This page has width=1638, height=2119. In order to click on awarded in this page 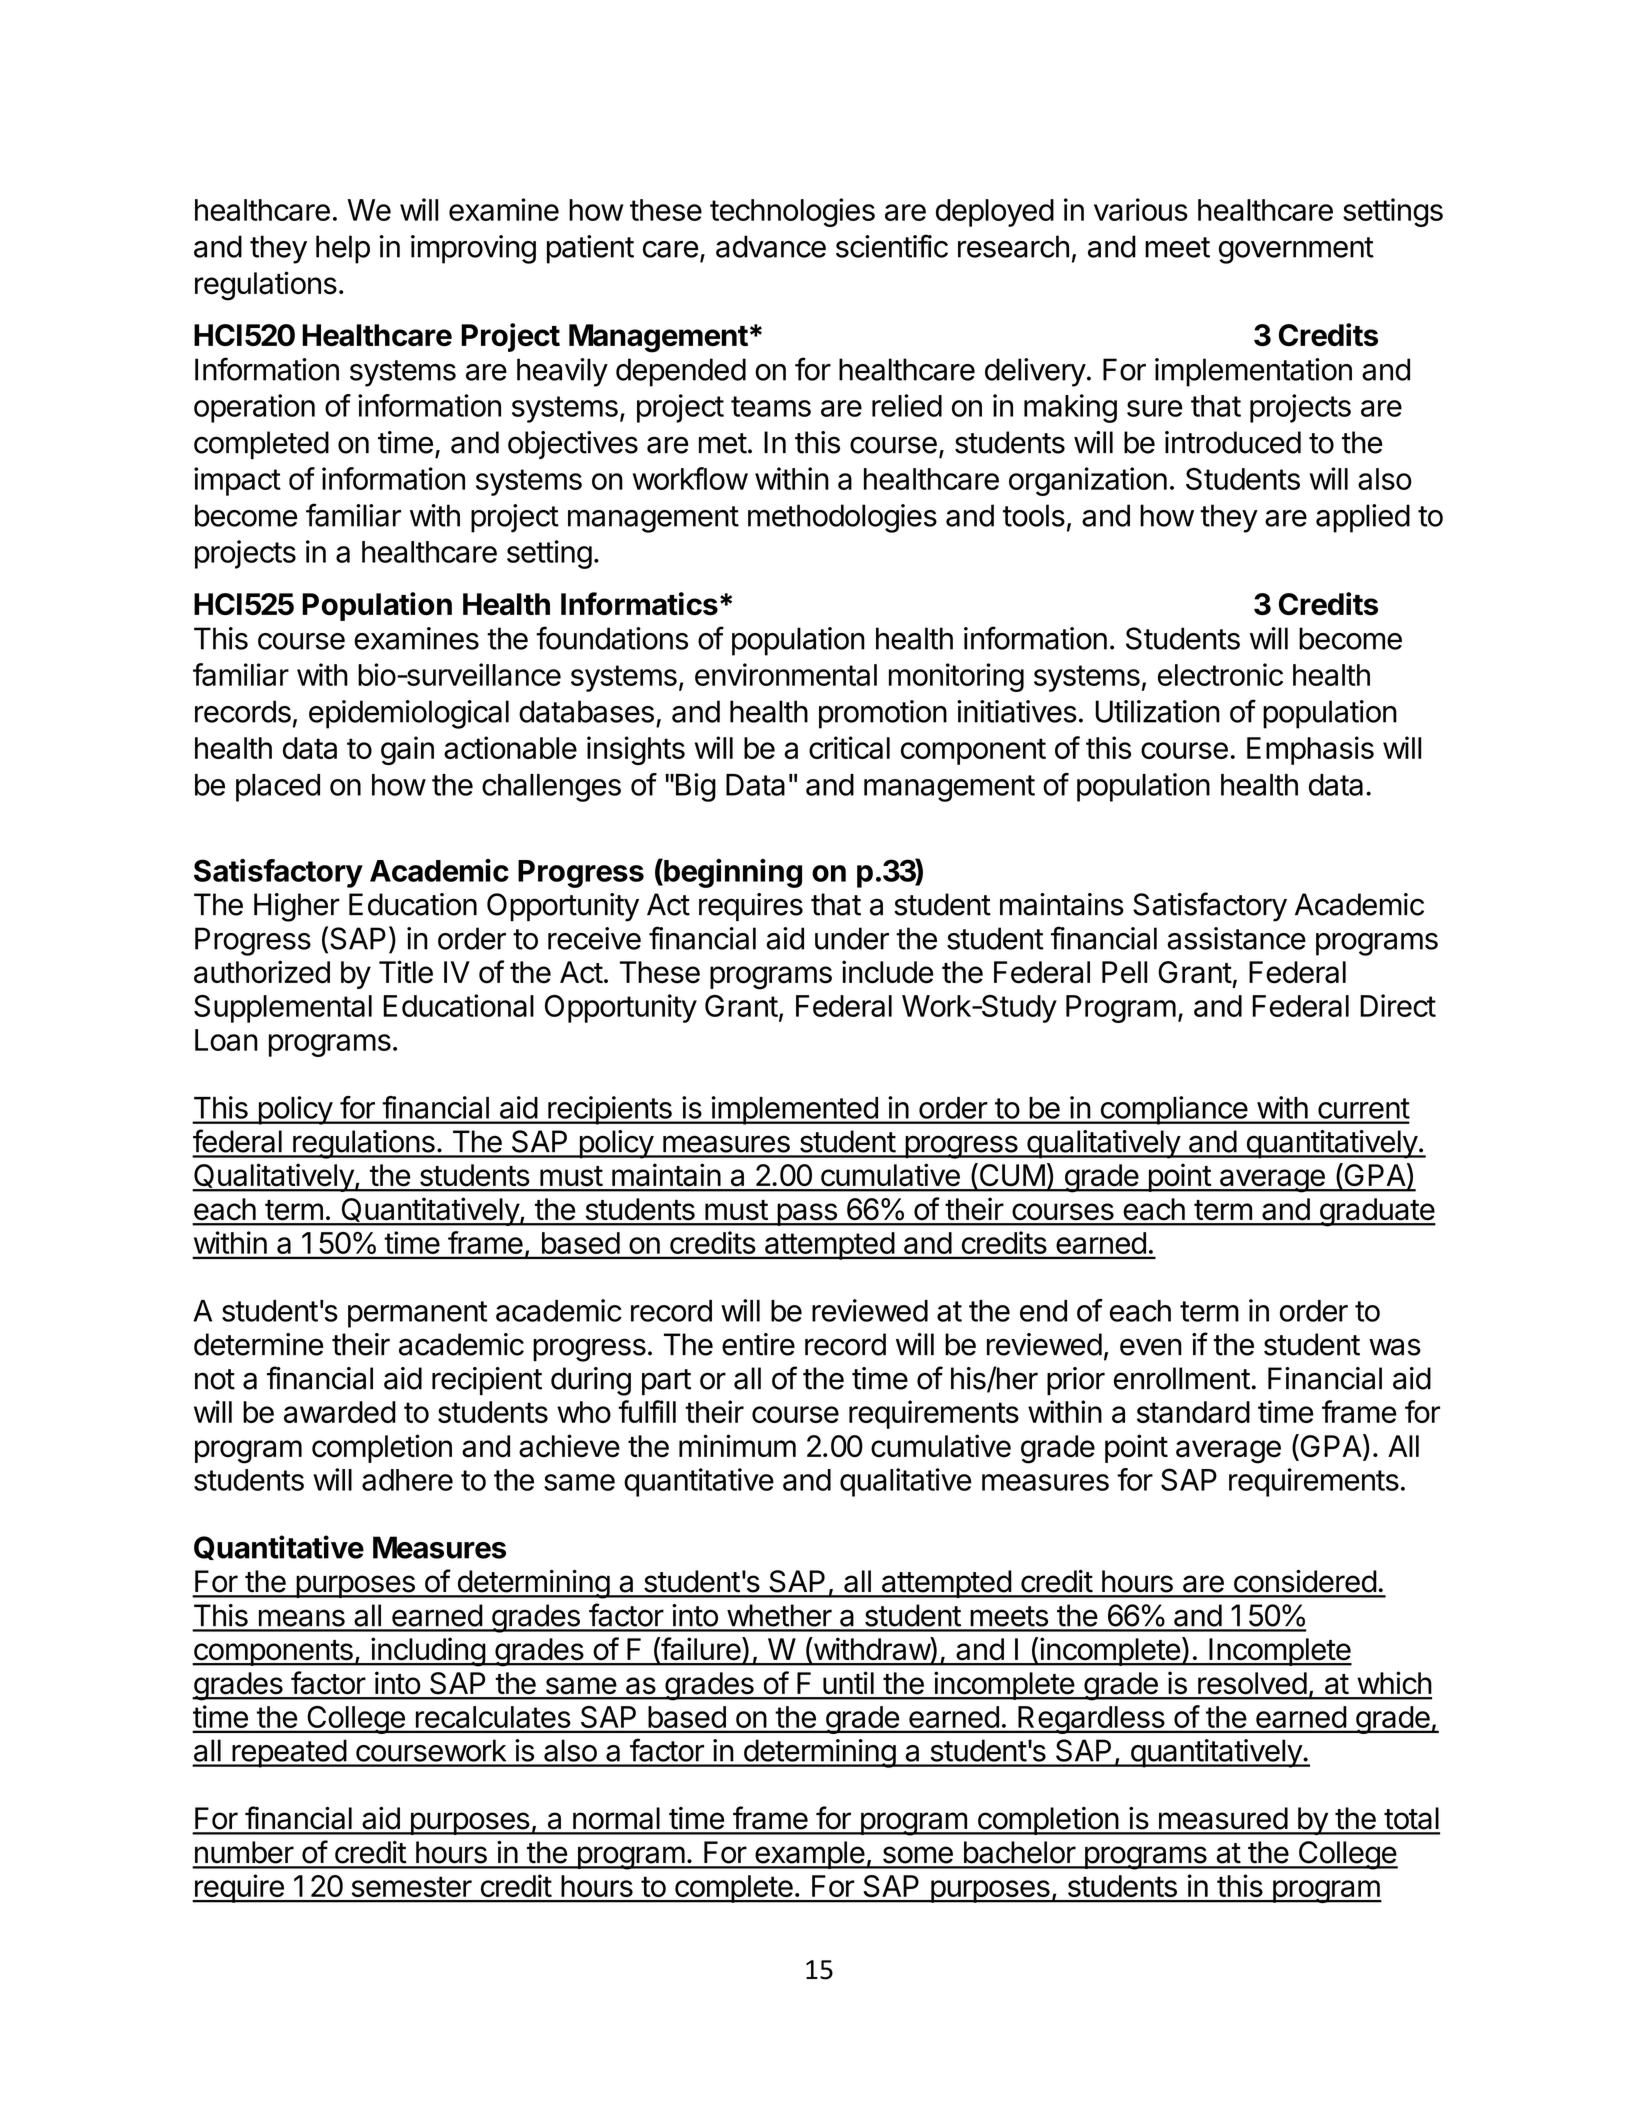, I will do `click(340, 1412)`.
